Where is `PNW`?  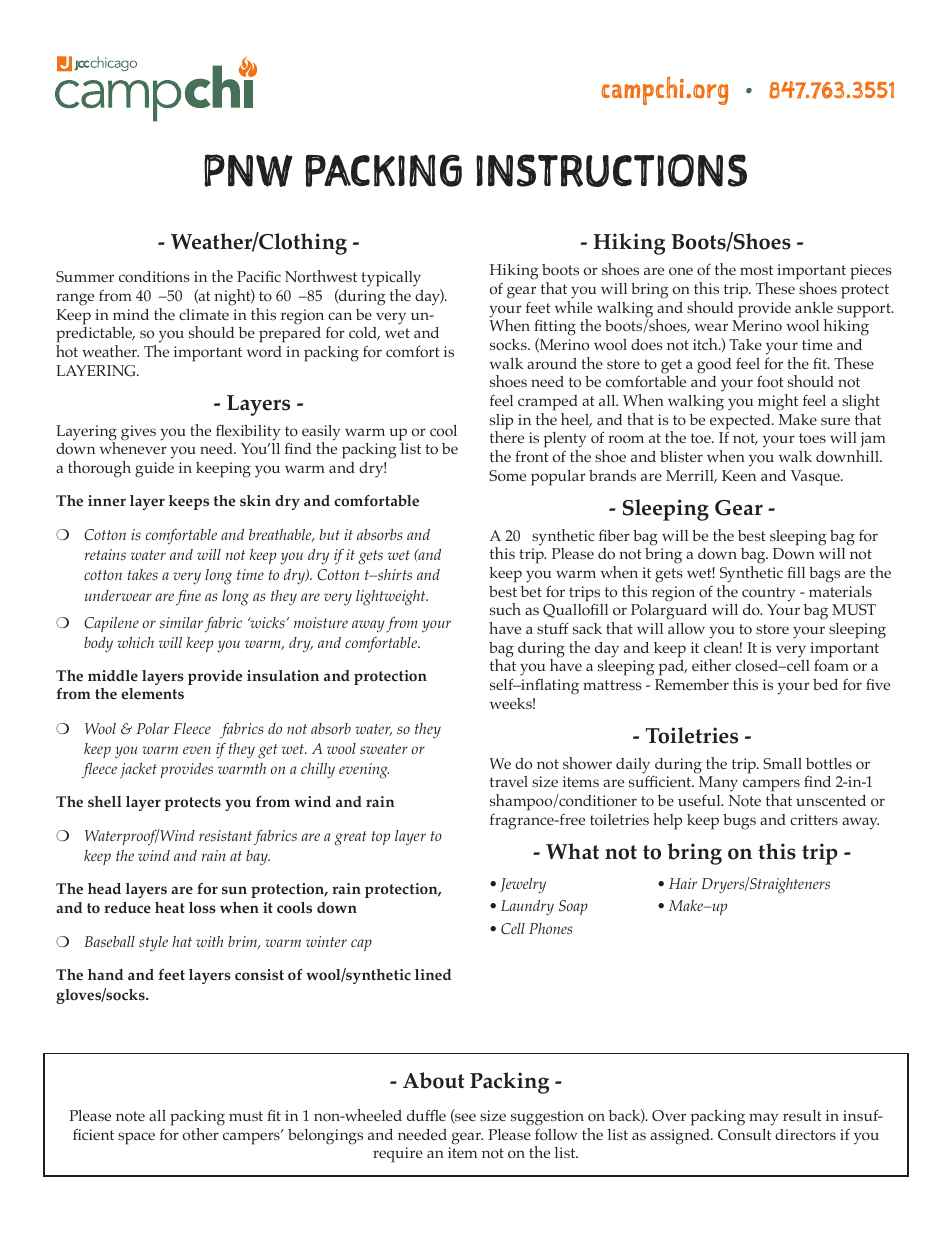
PNW is located at coordinates (248, 170).
